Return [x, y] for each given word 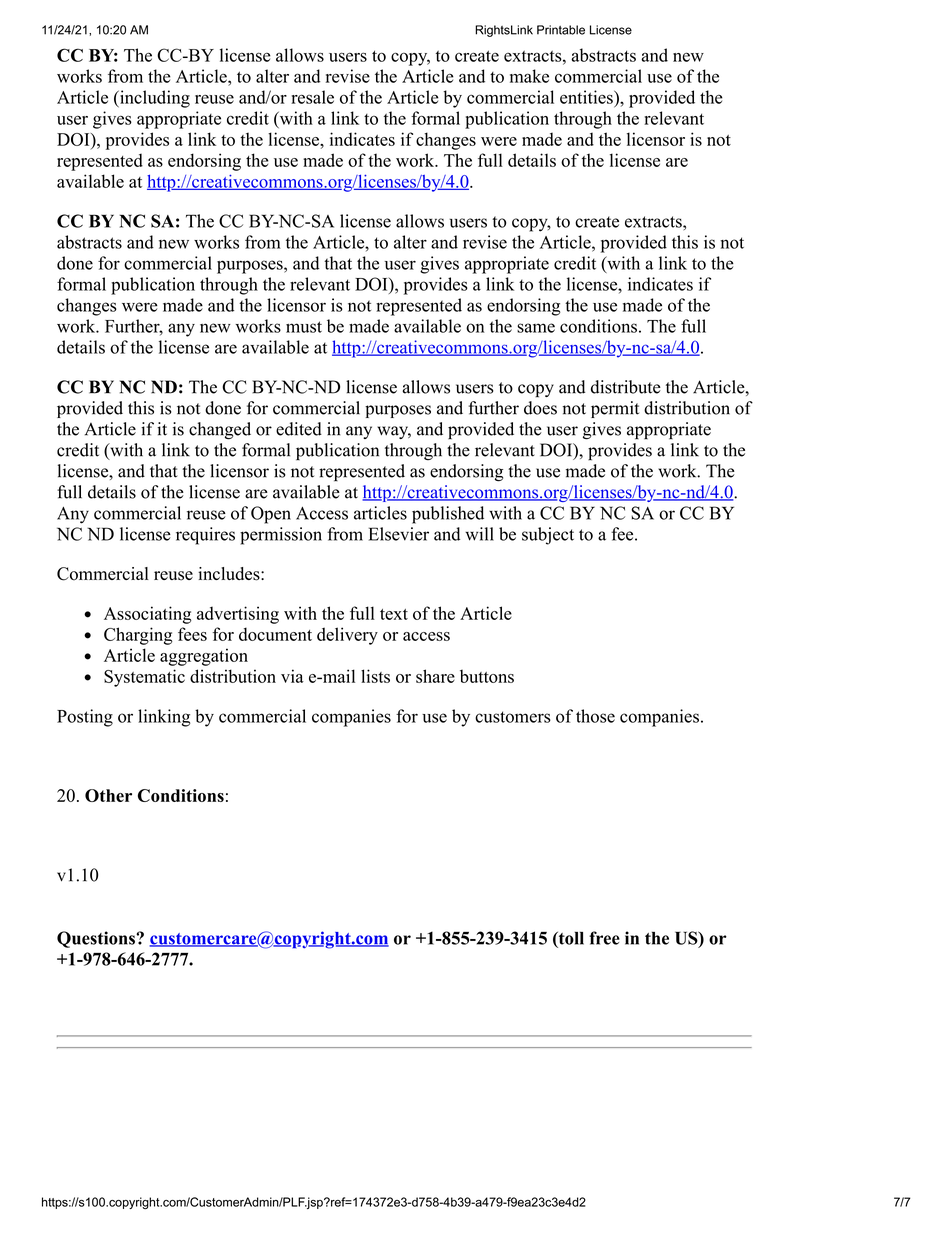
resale [312, 97]
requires [205, 536]
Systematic [144, 678]
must [304, 327]
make [529, 76]
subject [548, 536]
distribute [626, 387]
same [536, 328]
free [604, 938]
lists [375, 676]
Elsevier [399, 534]
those [595, 716]
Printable [561, 30]
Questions [97, 939]
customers [513, 717]
